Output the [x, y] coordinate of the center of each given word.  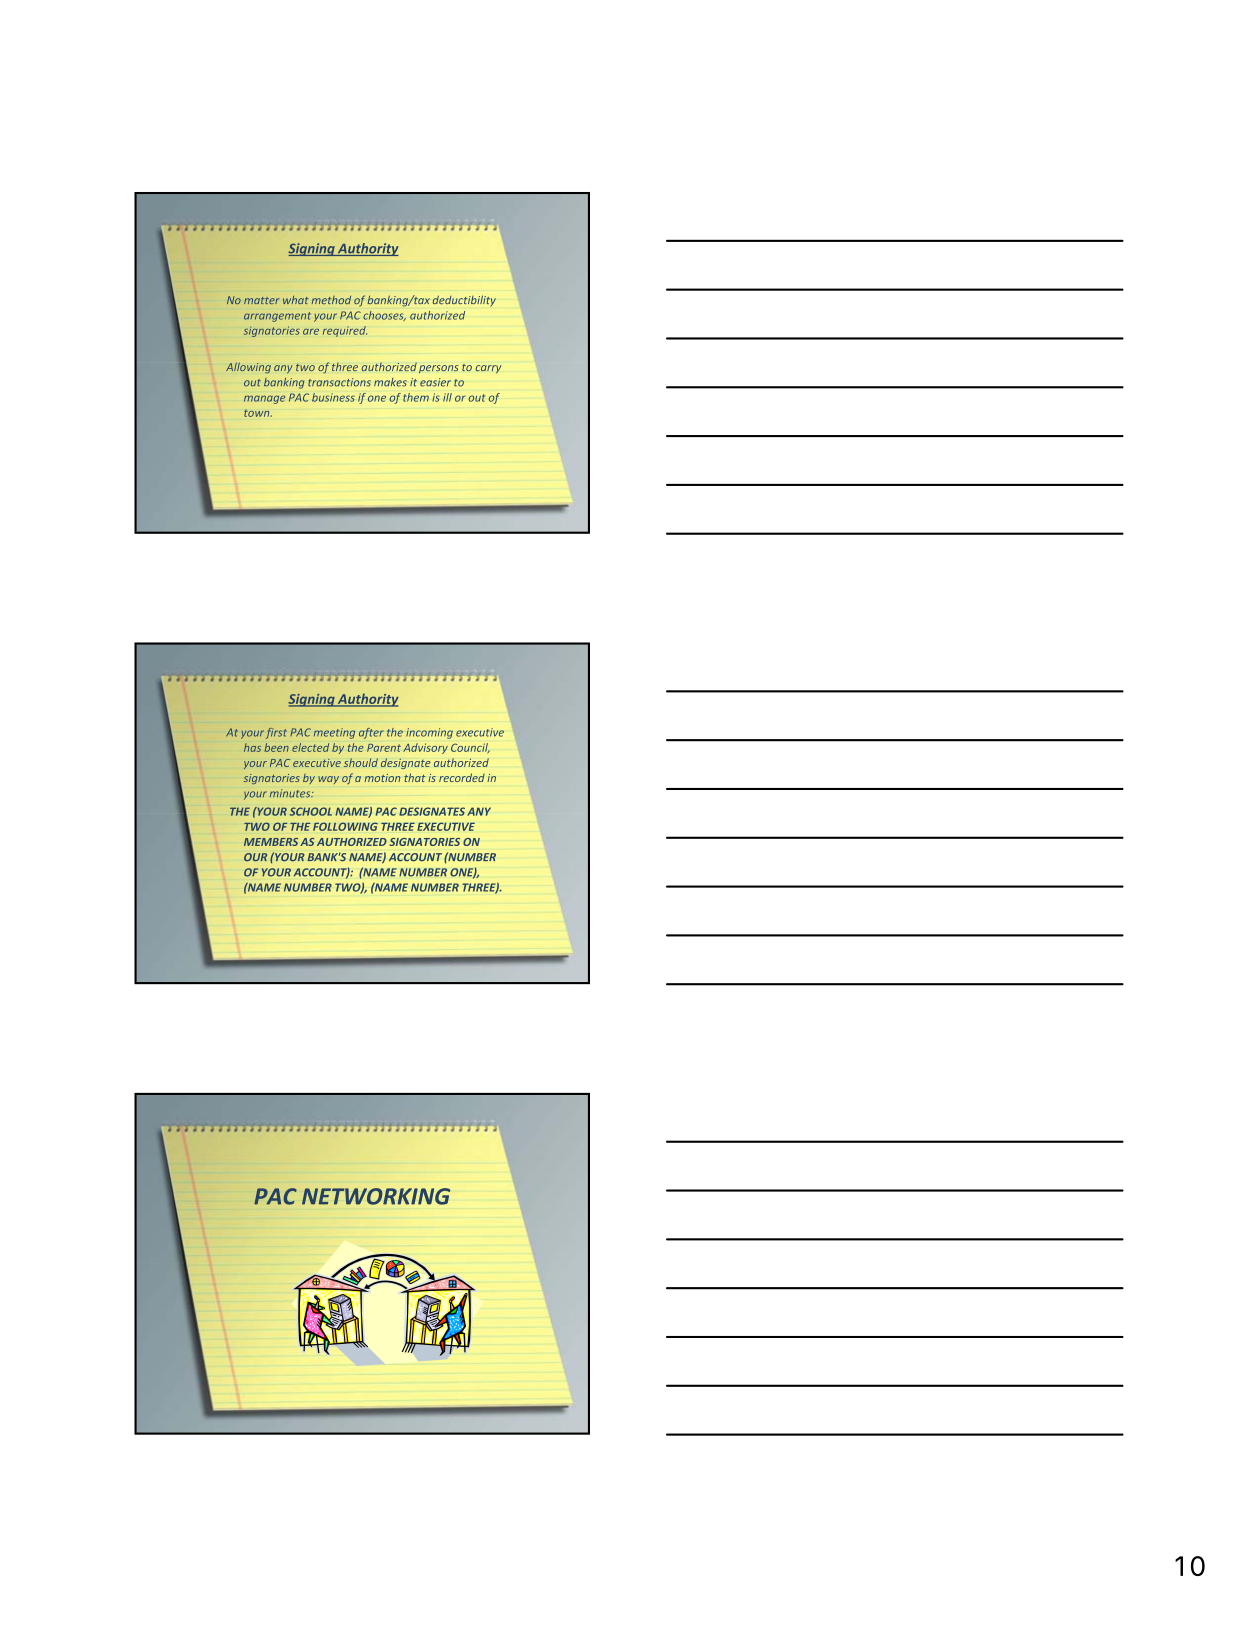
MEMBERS [271, 842]
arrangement [277, 317]
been [276, 747]
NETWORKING [376, 1196]
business [333, 397]
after [371, 733]
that [415, 777]
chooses [384, 316]
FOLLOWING [345, 826]
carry [488, 369]
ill [447, 397]
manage [264, 399]
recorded [462, 777]
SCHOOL [311, 811]
